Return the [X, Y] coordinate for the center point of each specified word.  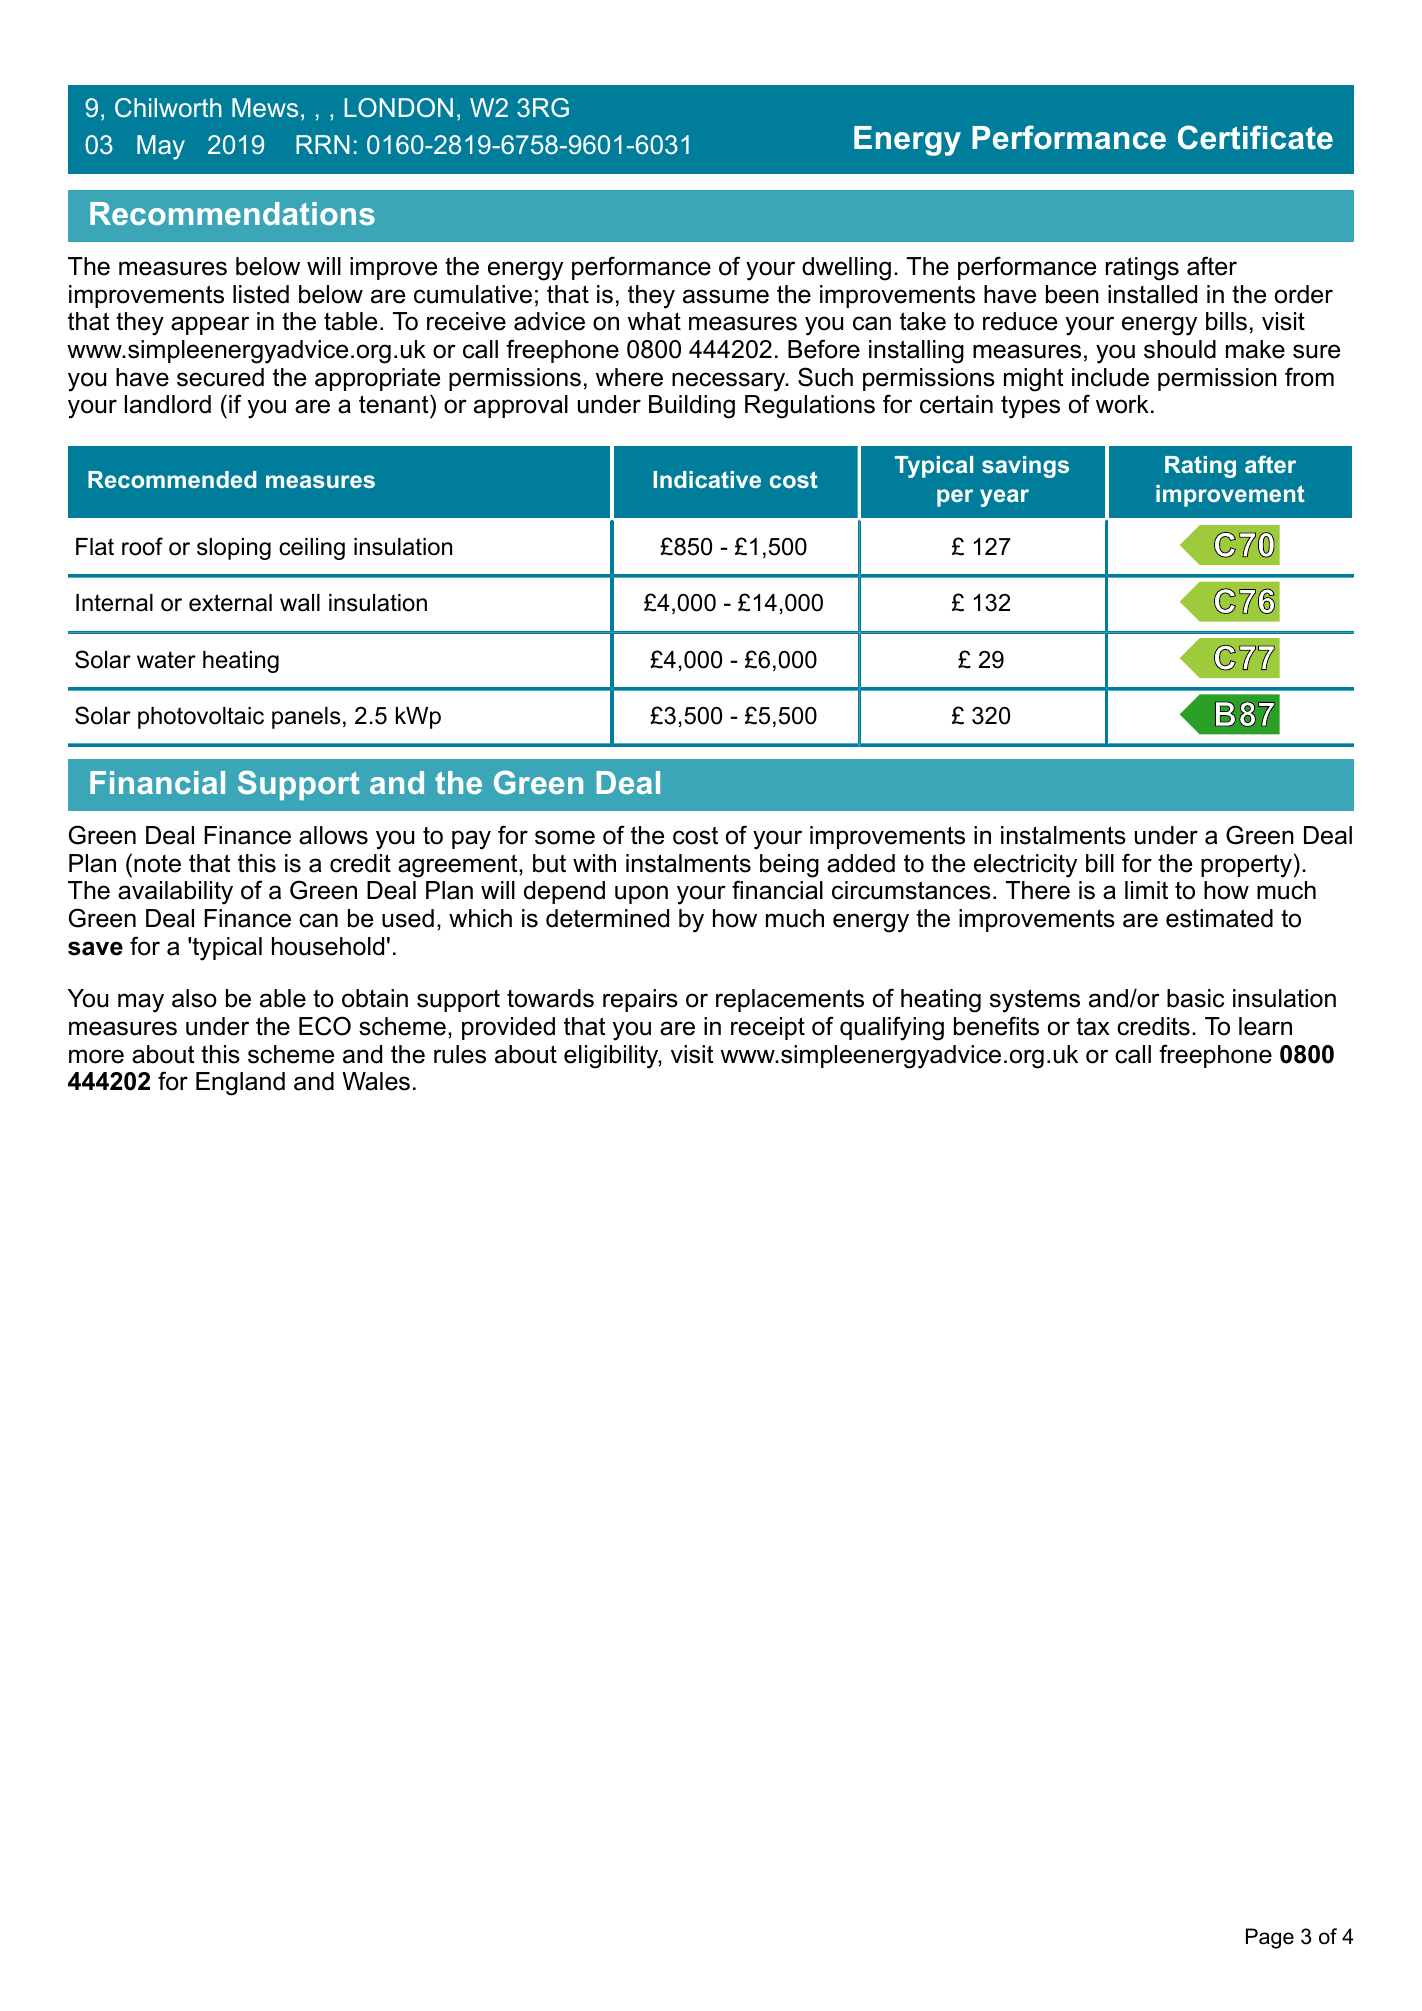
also [194, 998]
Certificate [1255, 137]
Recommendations [232, 213]
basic [1195, 998]
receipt [768, 1028]
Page [1270, 1938]
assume [726, 296]
